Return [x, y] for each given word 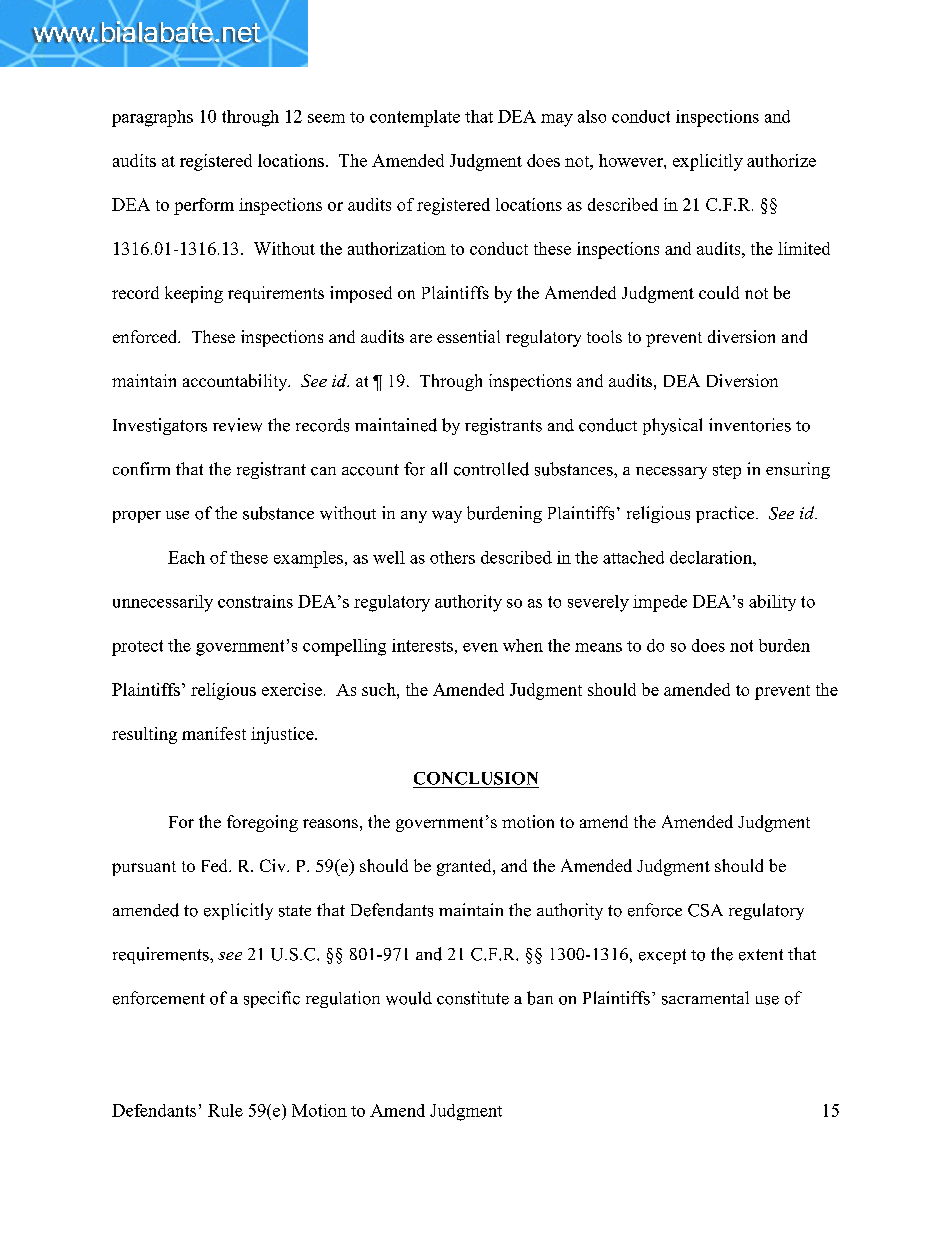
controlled [491, 469]
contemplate [415, 118]
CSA [705, 910]
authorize [781, 160]
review [237, 425]
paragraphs [152, 118]
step [727, 472]
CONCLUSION [476, 778]
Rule [225, 1110]
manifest [214, 733]
